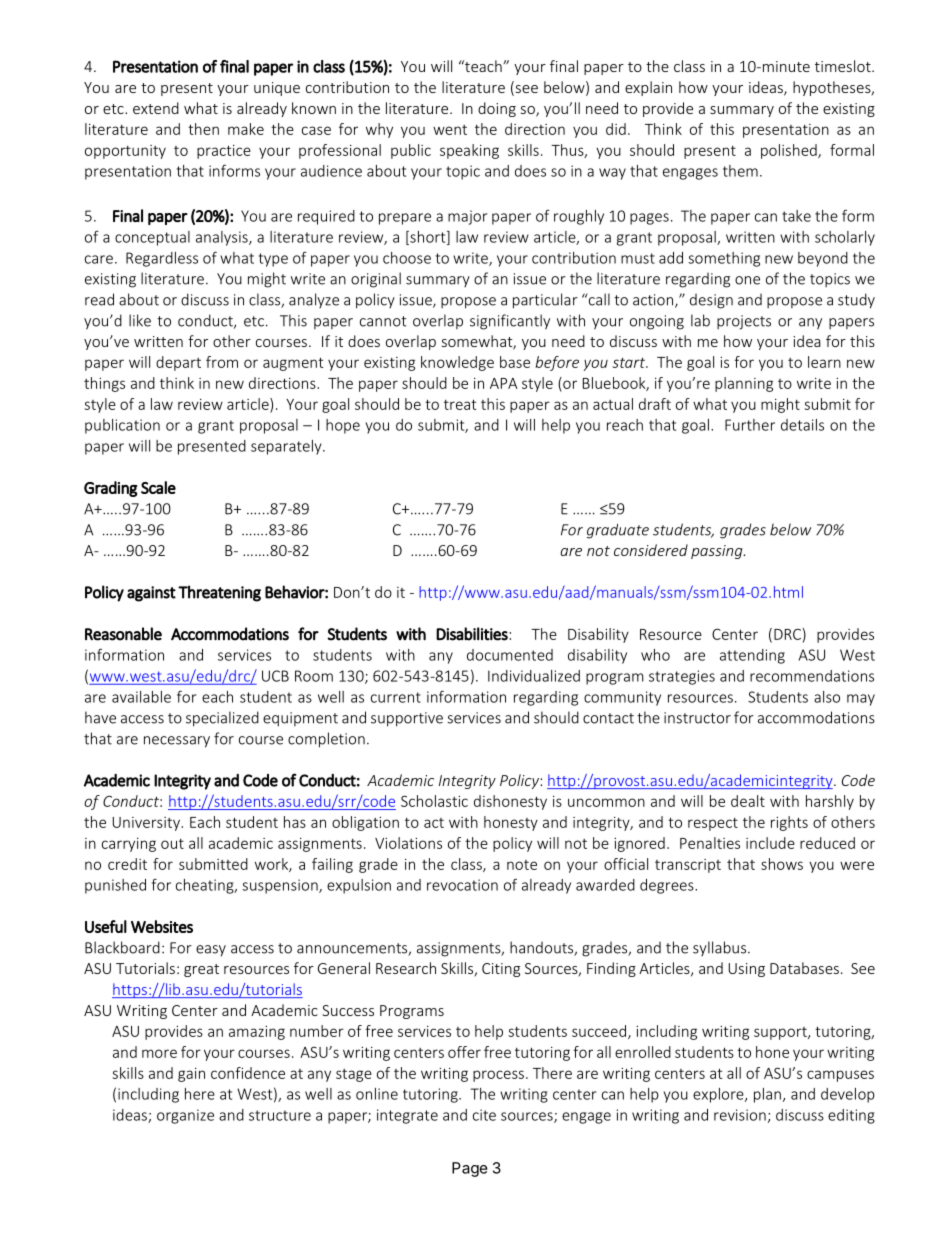 The image size is (952, 1233). What do you see at coordinates (185, 1116) in the image?
I see `organize` at bounding box center [185, 1116].
